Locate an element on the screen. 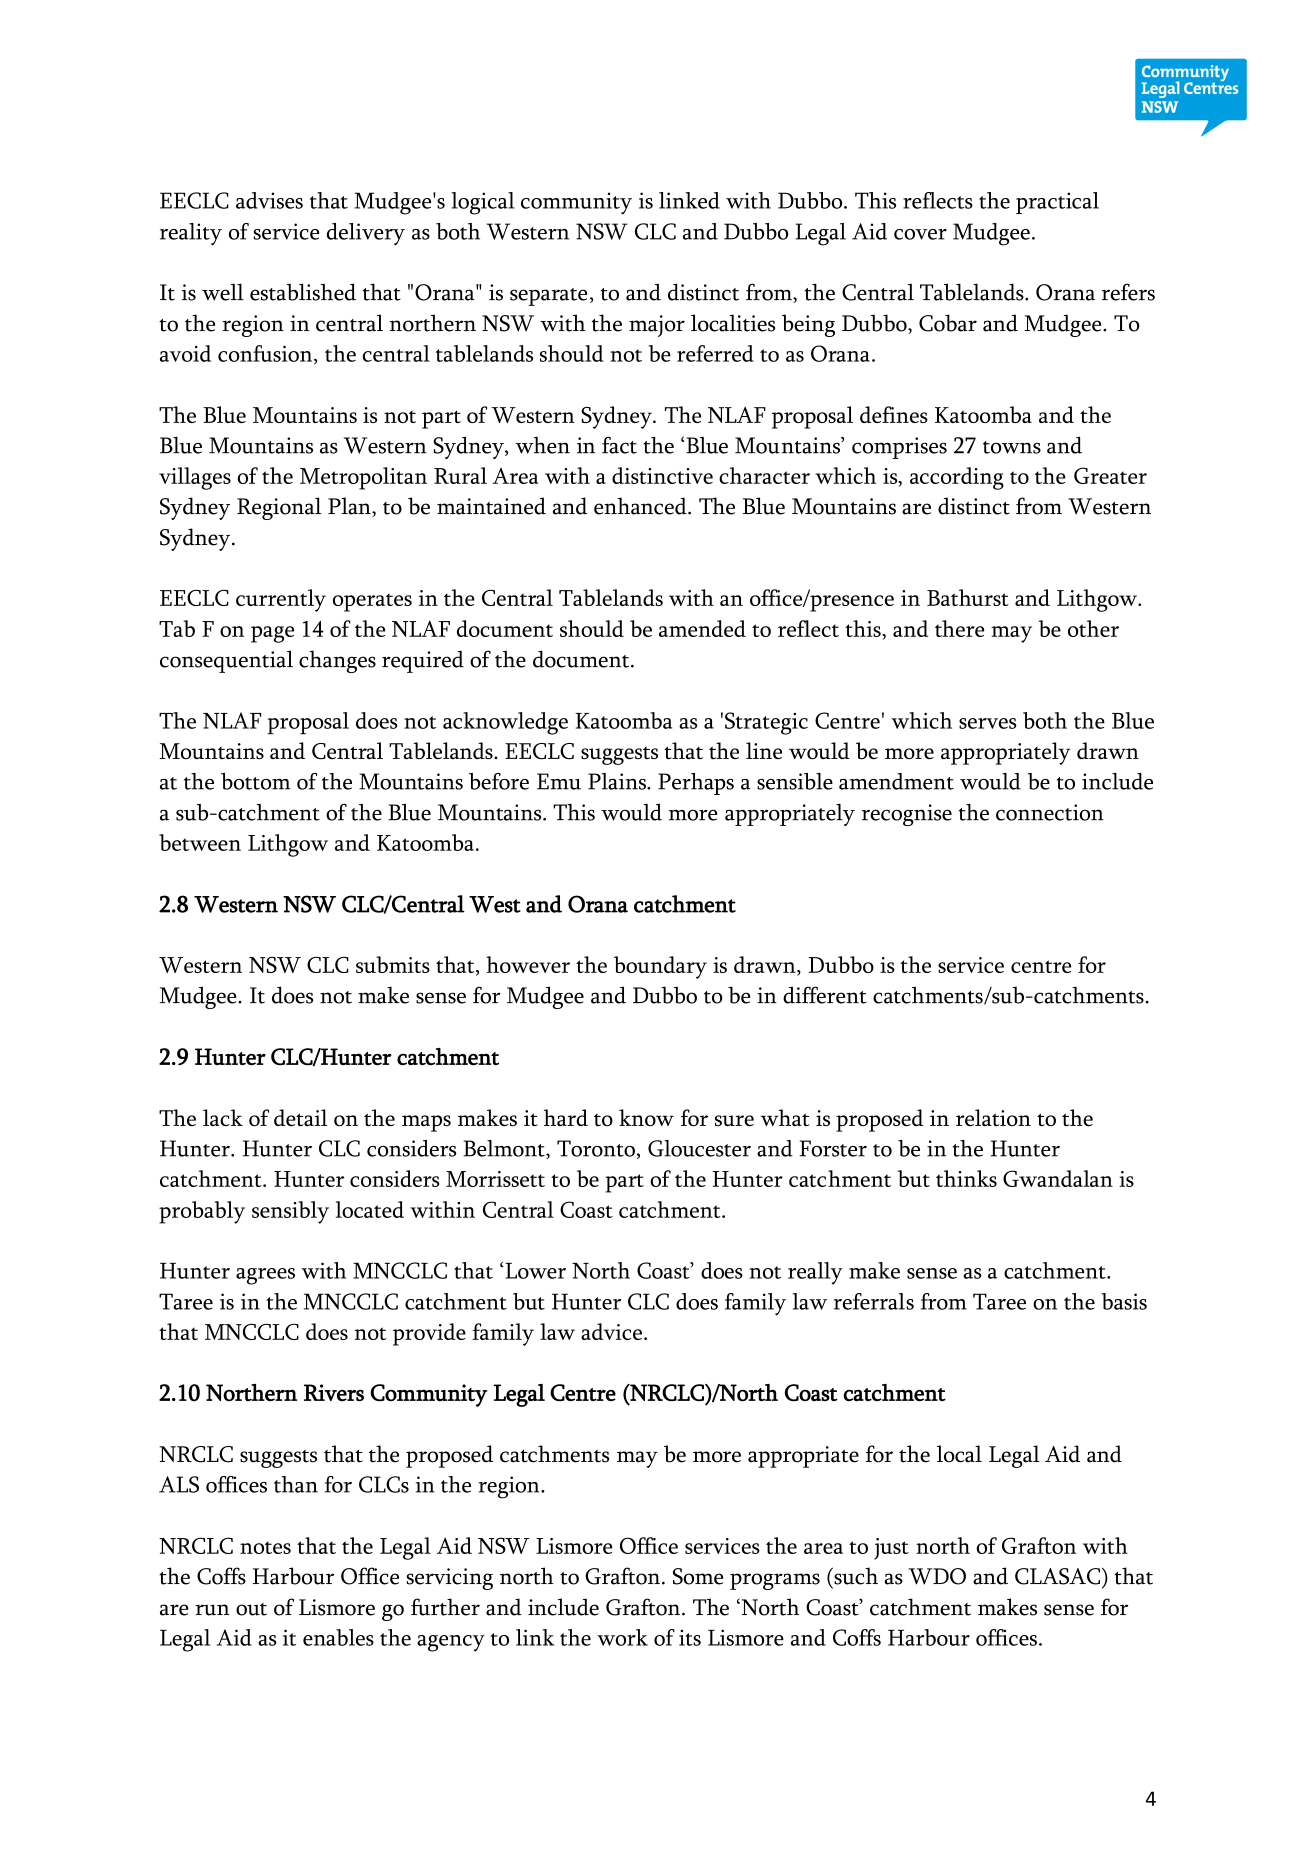 The height and width of the screenshot is (1861, 1315). just is located at coordinates (891, 1549).
